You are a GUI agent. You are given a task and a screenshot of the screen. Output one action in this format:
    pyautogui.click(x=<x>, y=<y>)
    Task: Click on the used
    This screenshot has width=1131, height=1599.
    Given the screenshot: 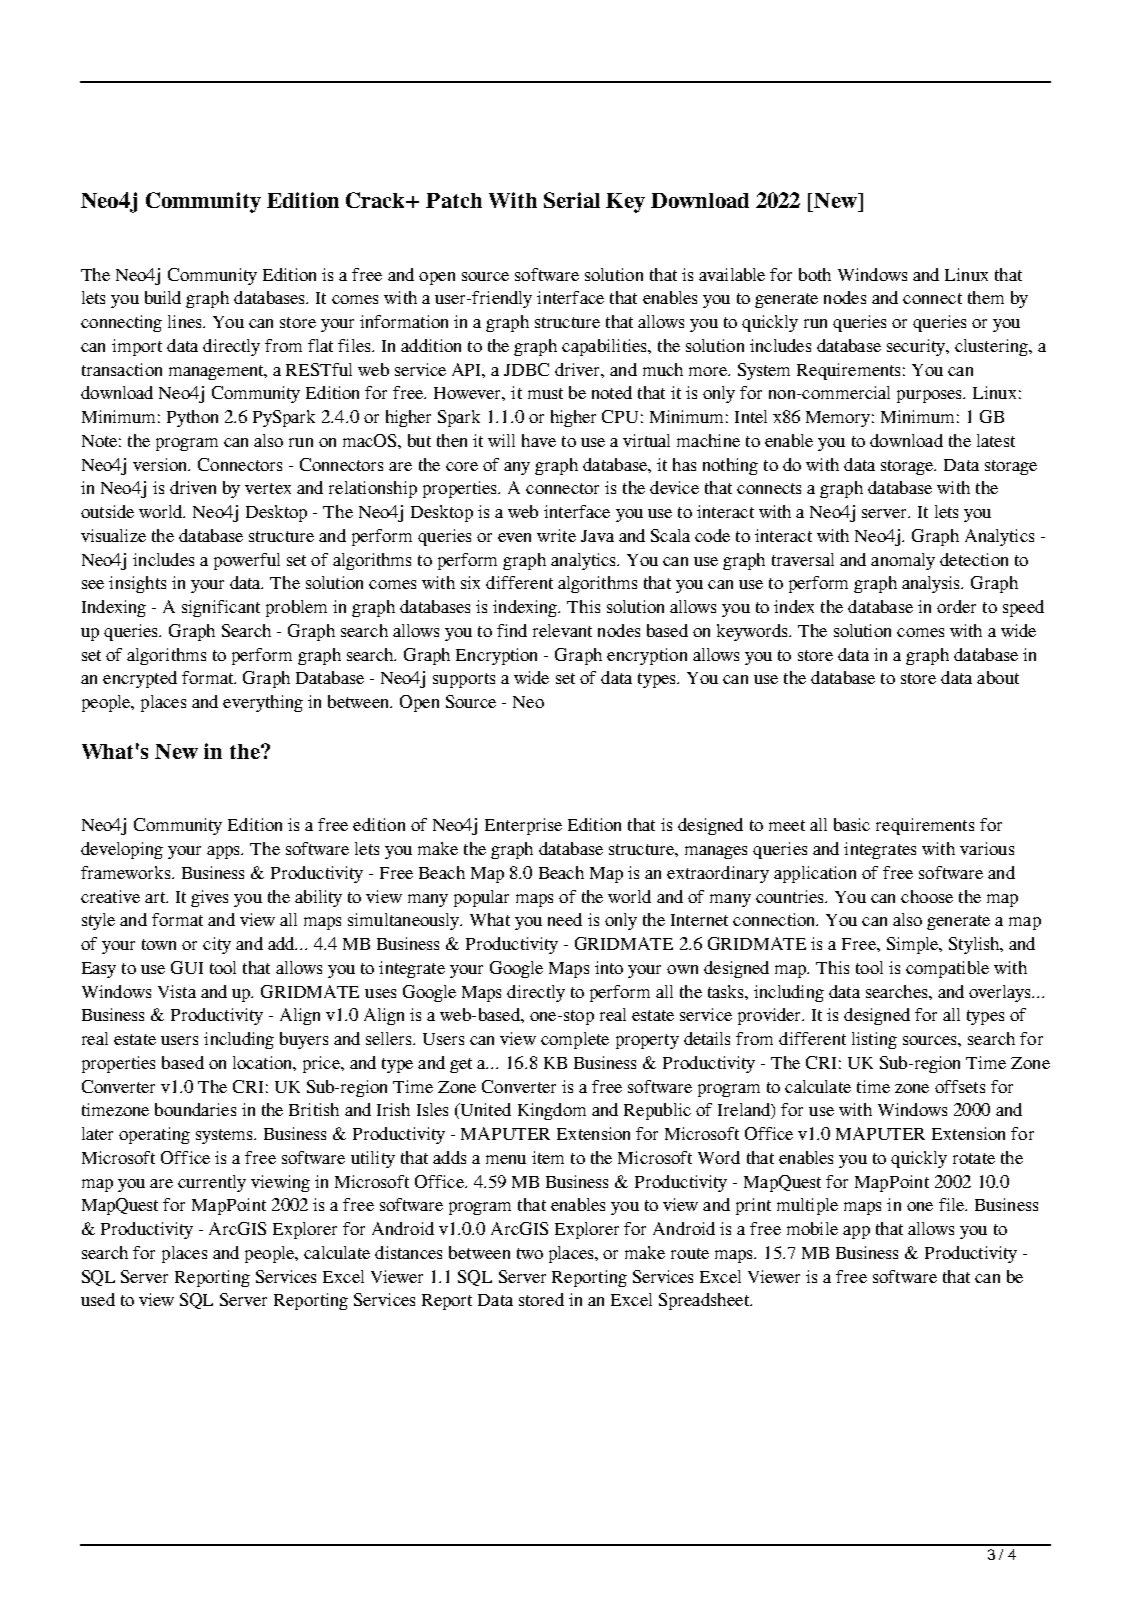 What is the action you would take?
    pyautogui.click(x=98, y=1299)
